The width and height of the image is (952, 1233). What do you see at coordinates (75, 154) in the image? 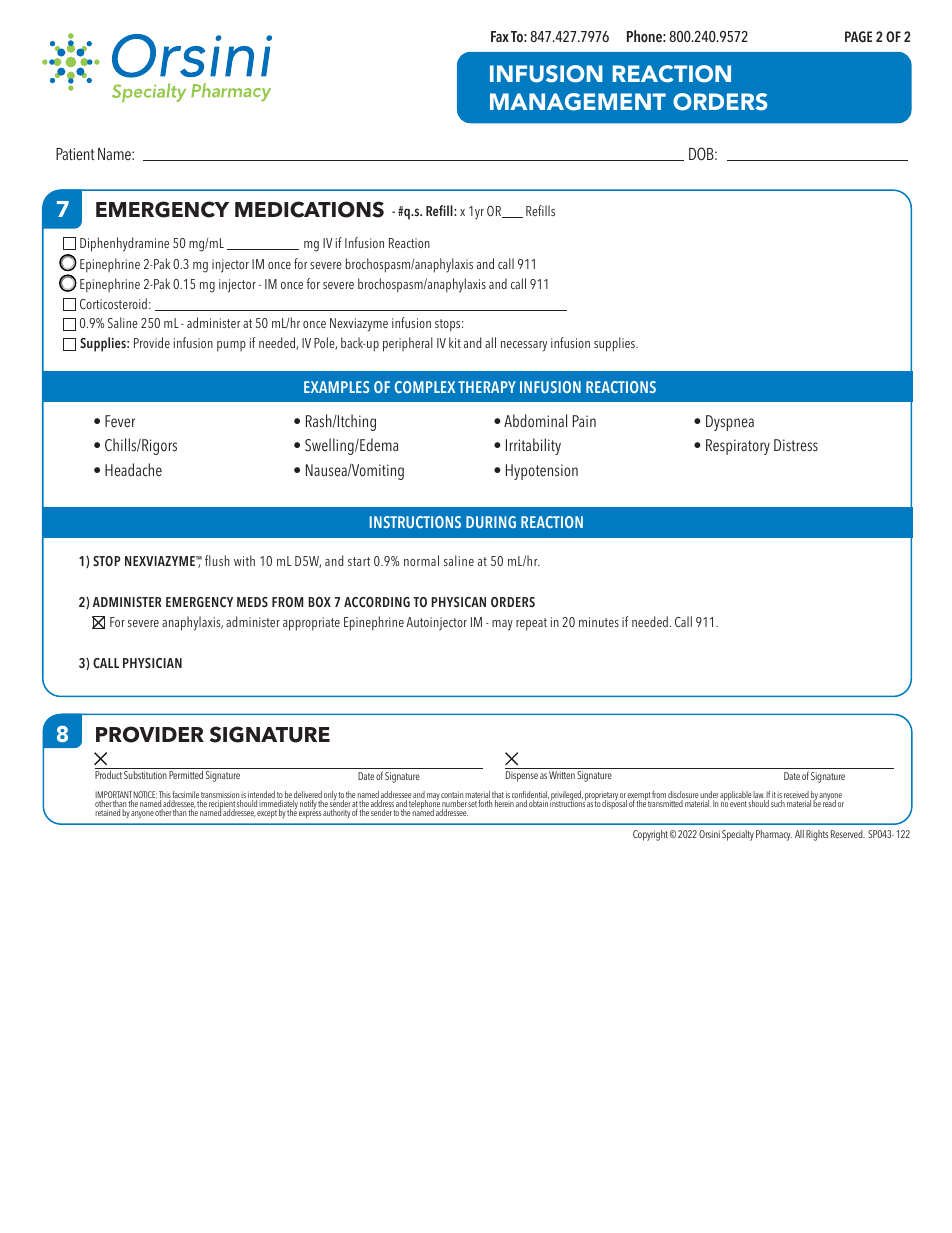
I see `Patient` at bounding box center [75, 154].
